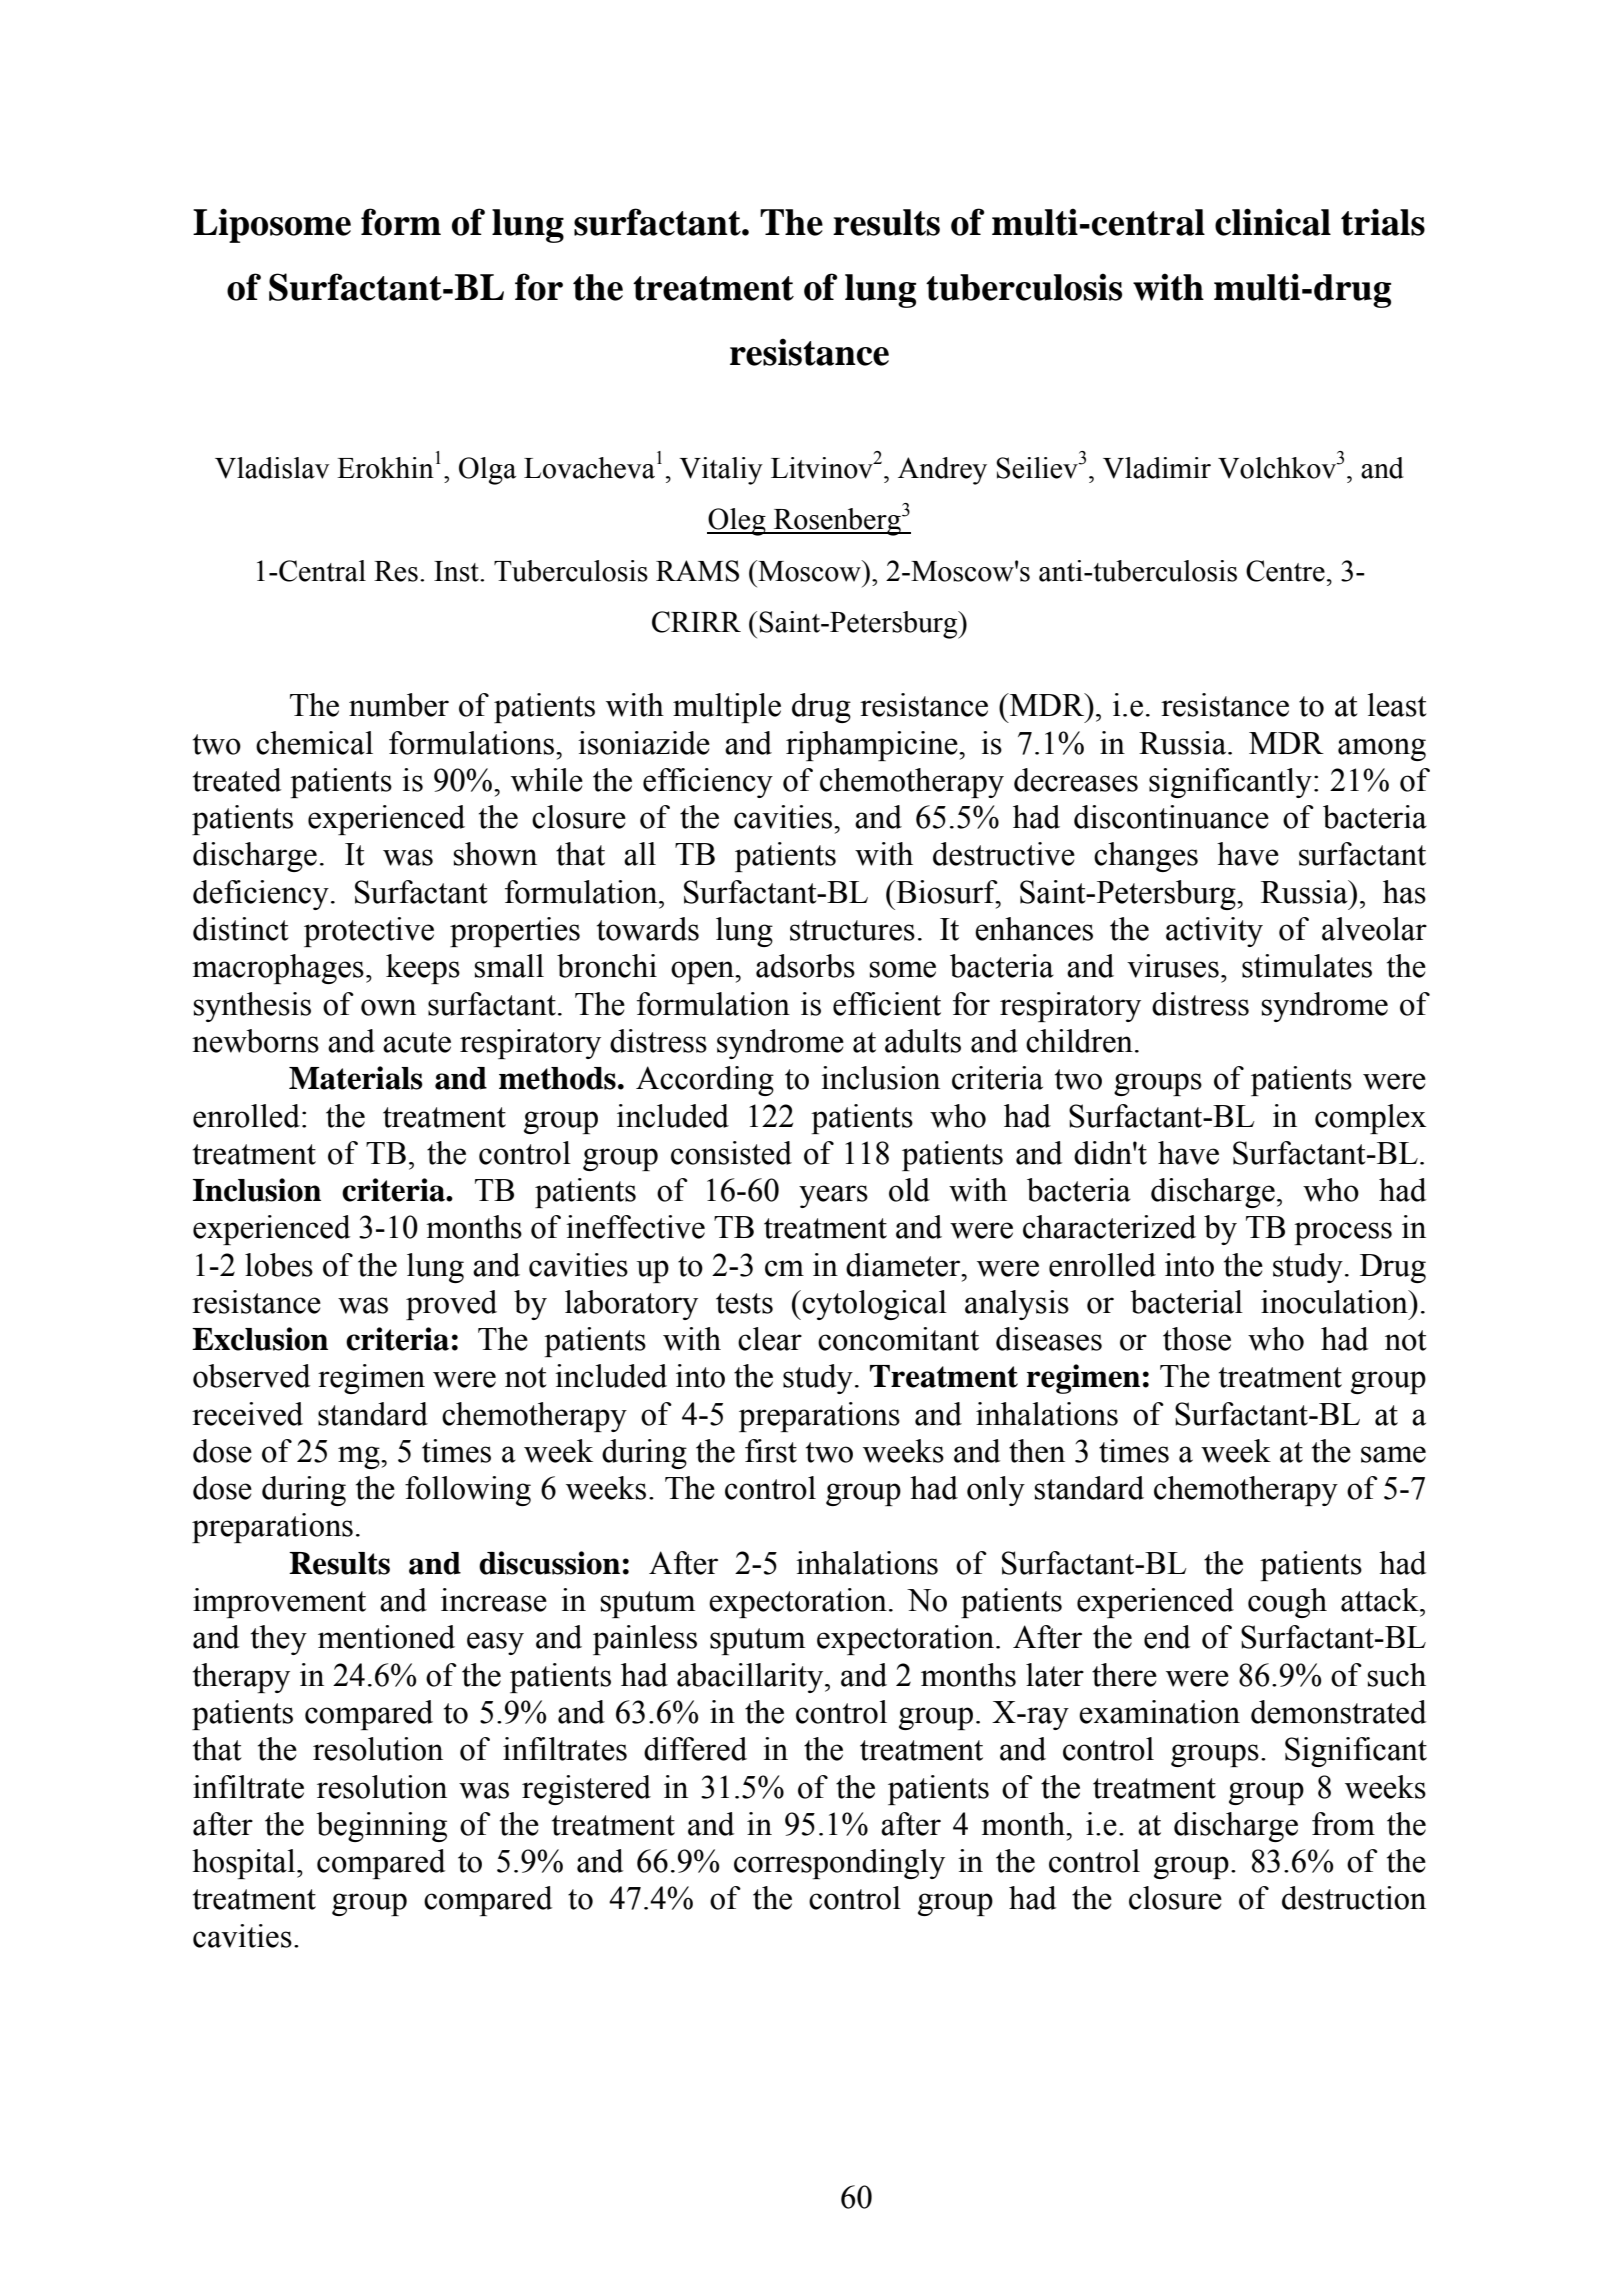  What do you see at coordinates (1343, 1824) in the page?
I see `from` at bounding box center [1343, 1824].
